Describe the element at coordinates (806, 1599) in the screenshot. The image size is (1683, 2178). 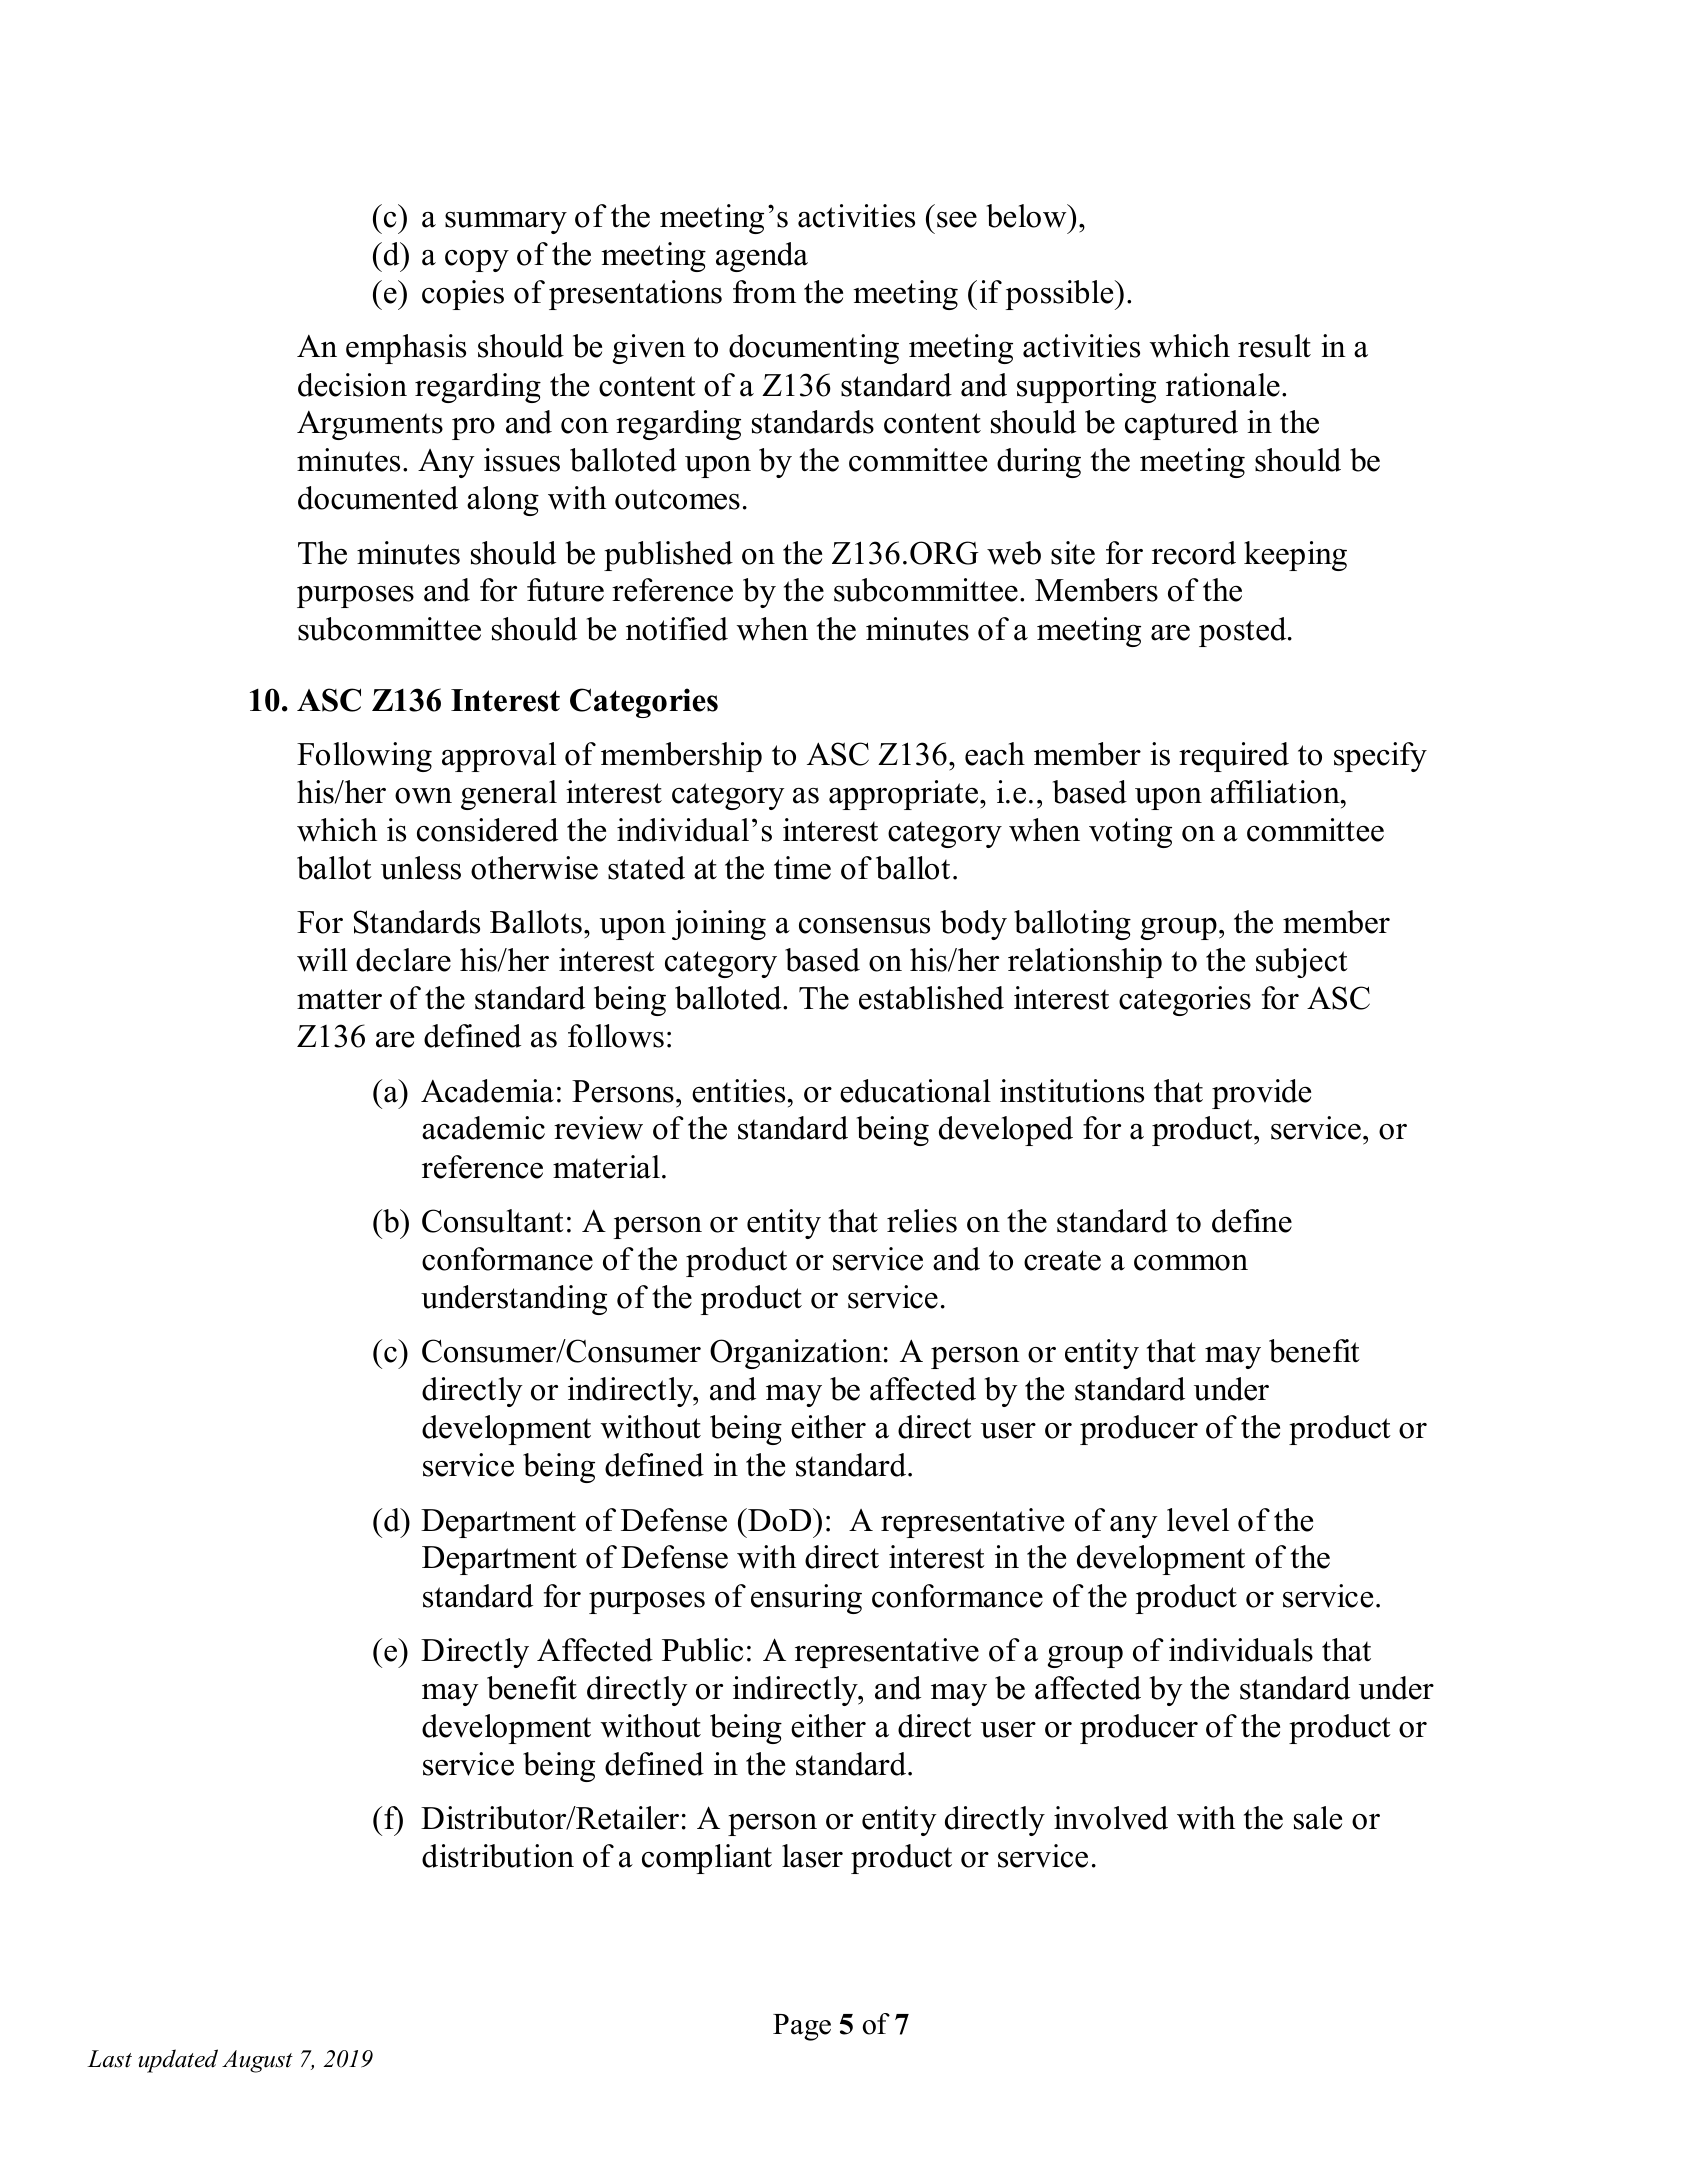
I see `ensuring` at that location.
